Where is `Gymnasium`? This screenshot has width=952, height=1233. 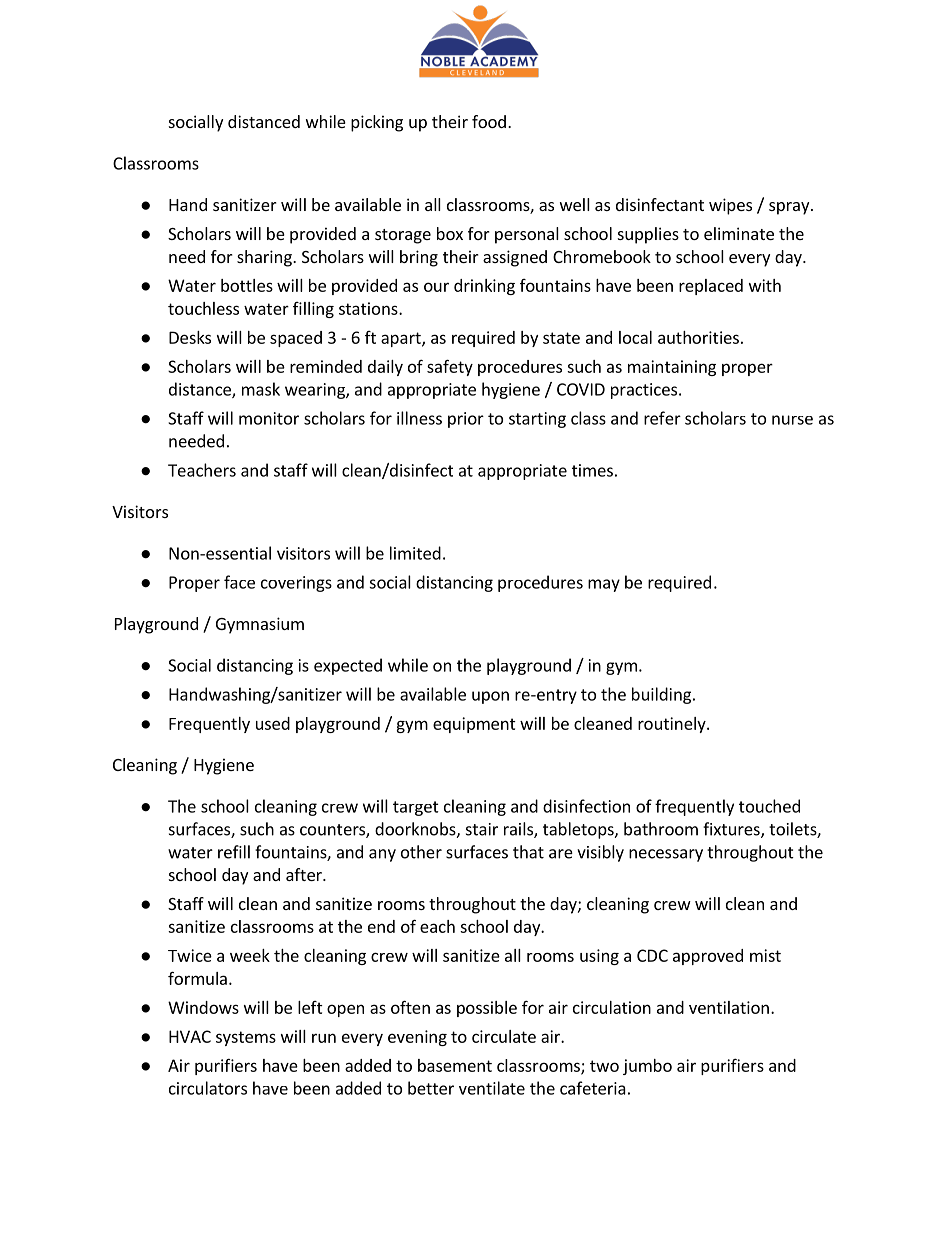 Gymnasium is located at coordinates (260, 625).
